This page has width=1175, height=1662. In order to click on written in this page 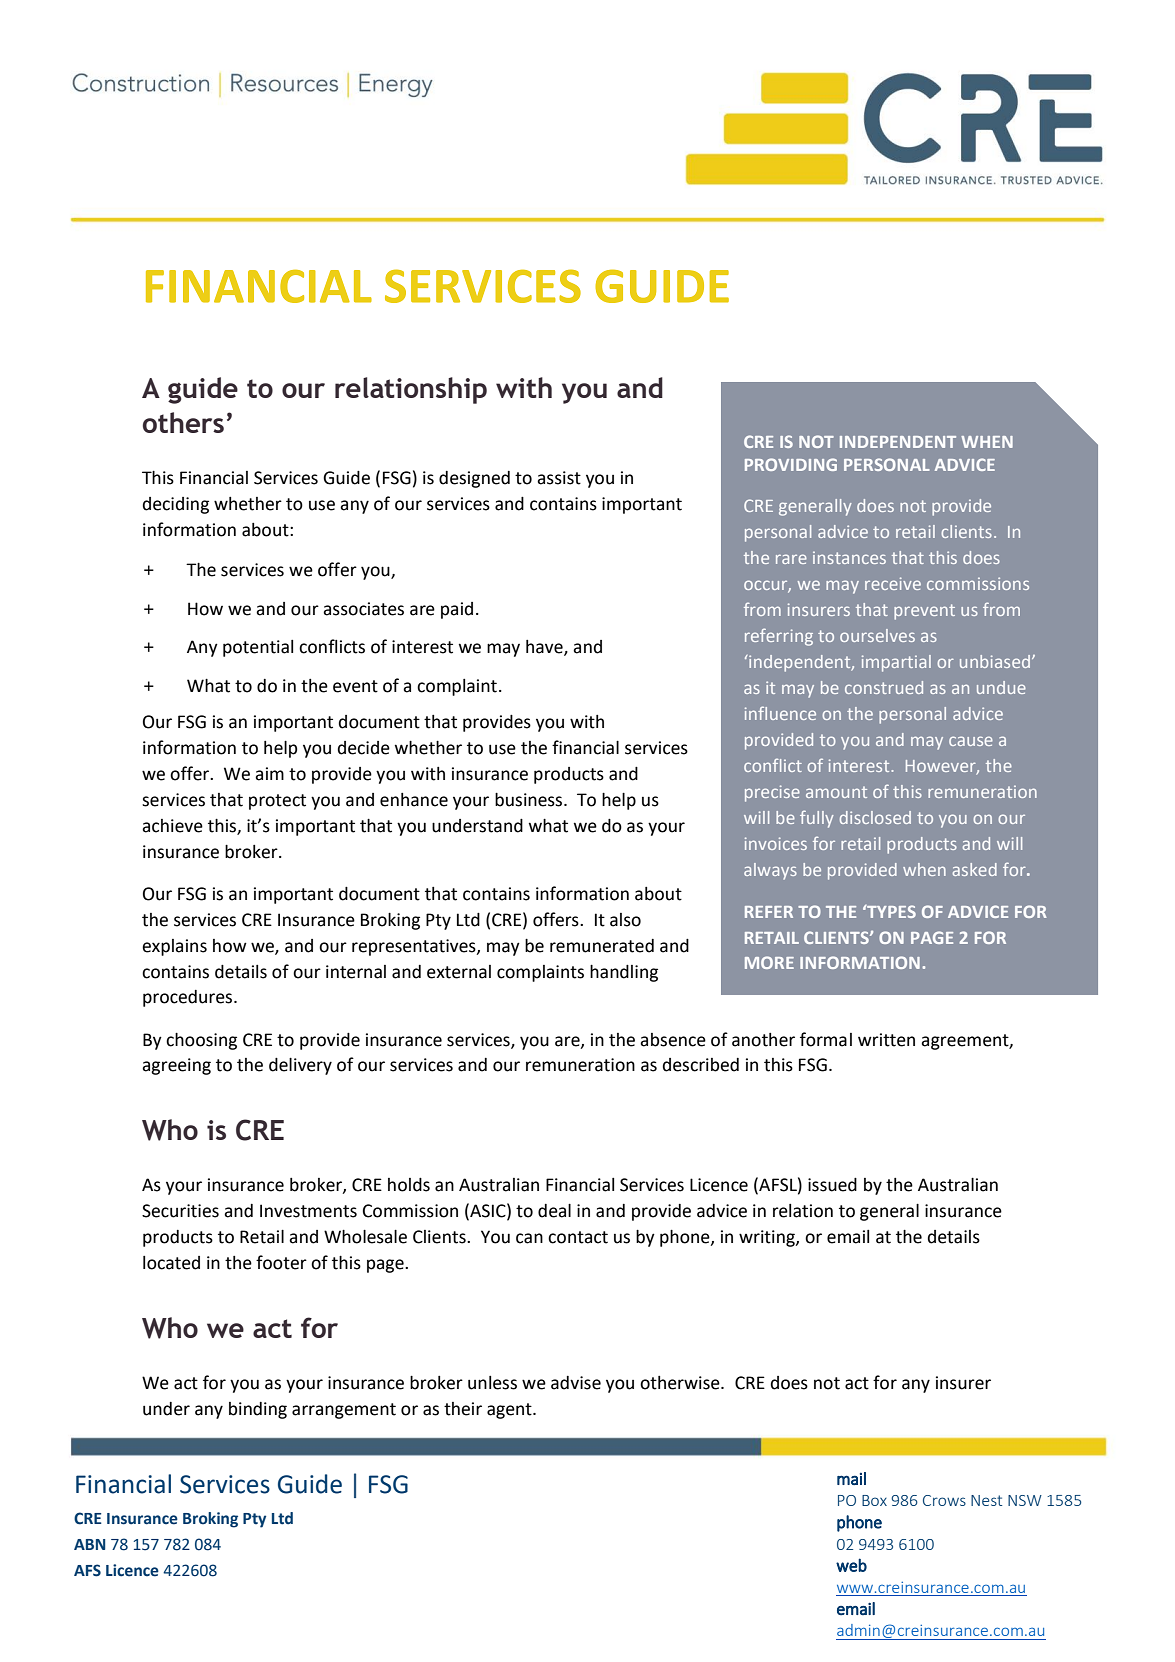, I will do `click(886, 1040)`.
